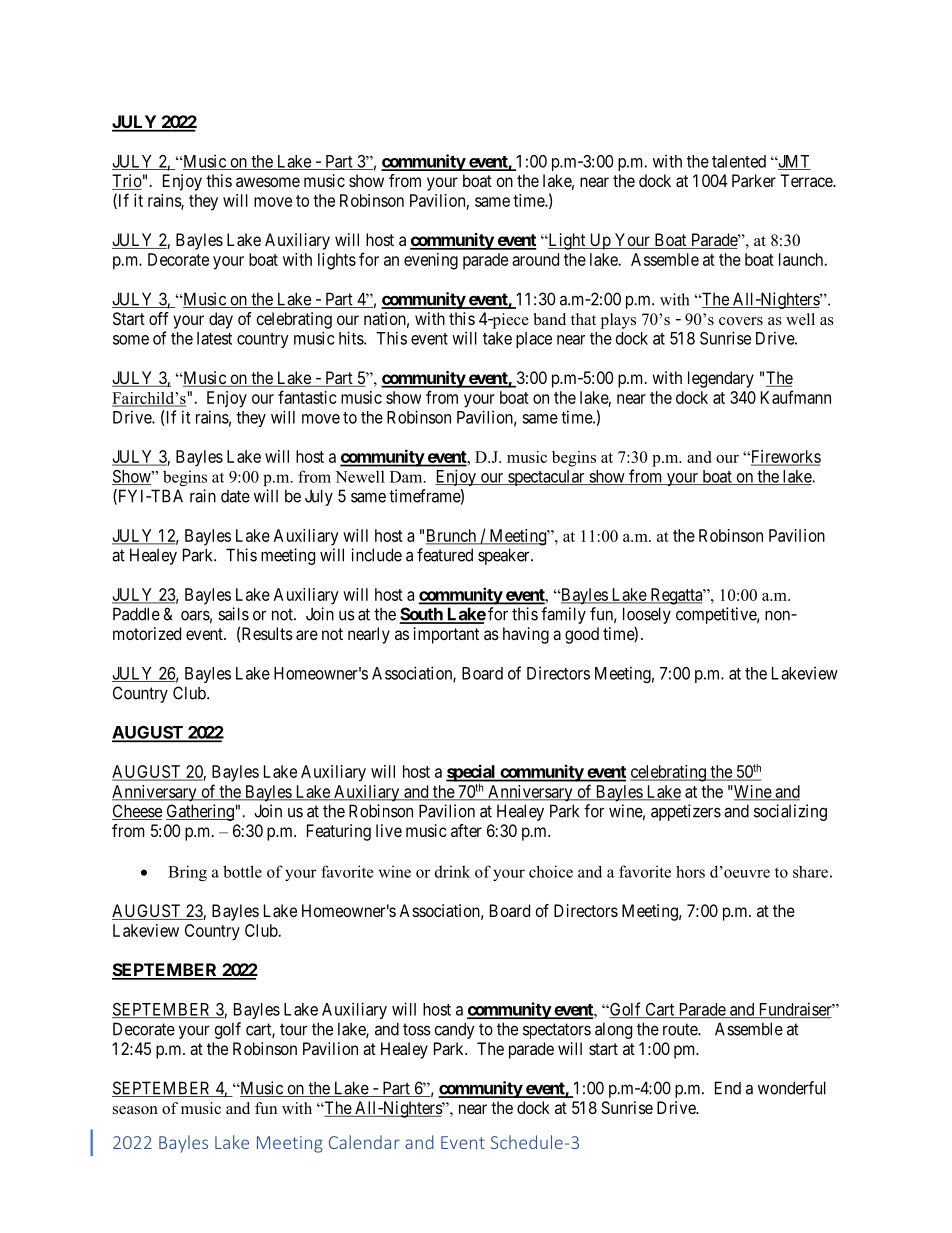 This screenshot has width=952, height=1233. I want to click on season, so click(135, 1110).
